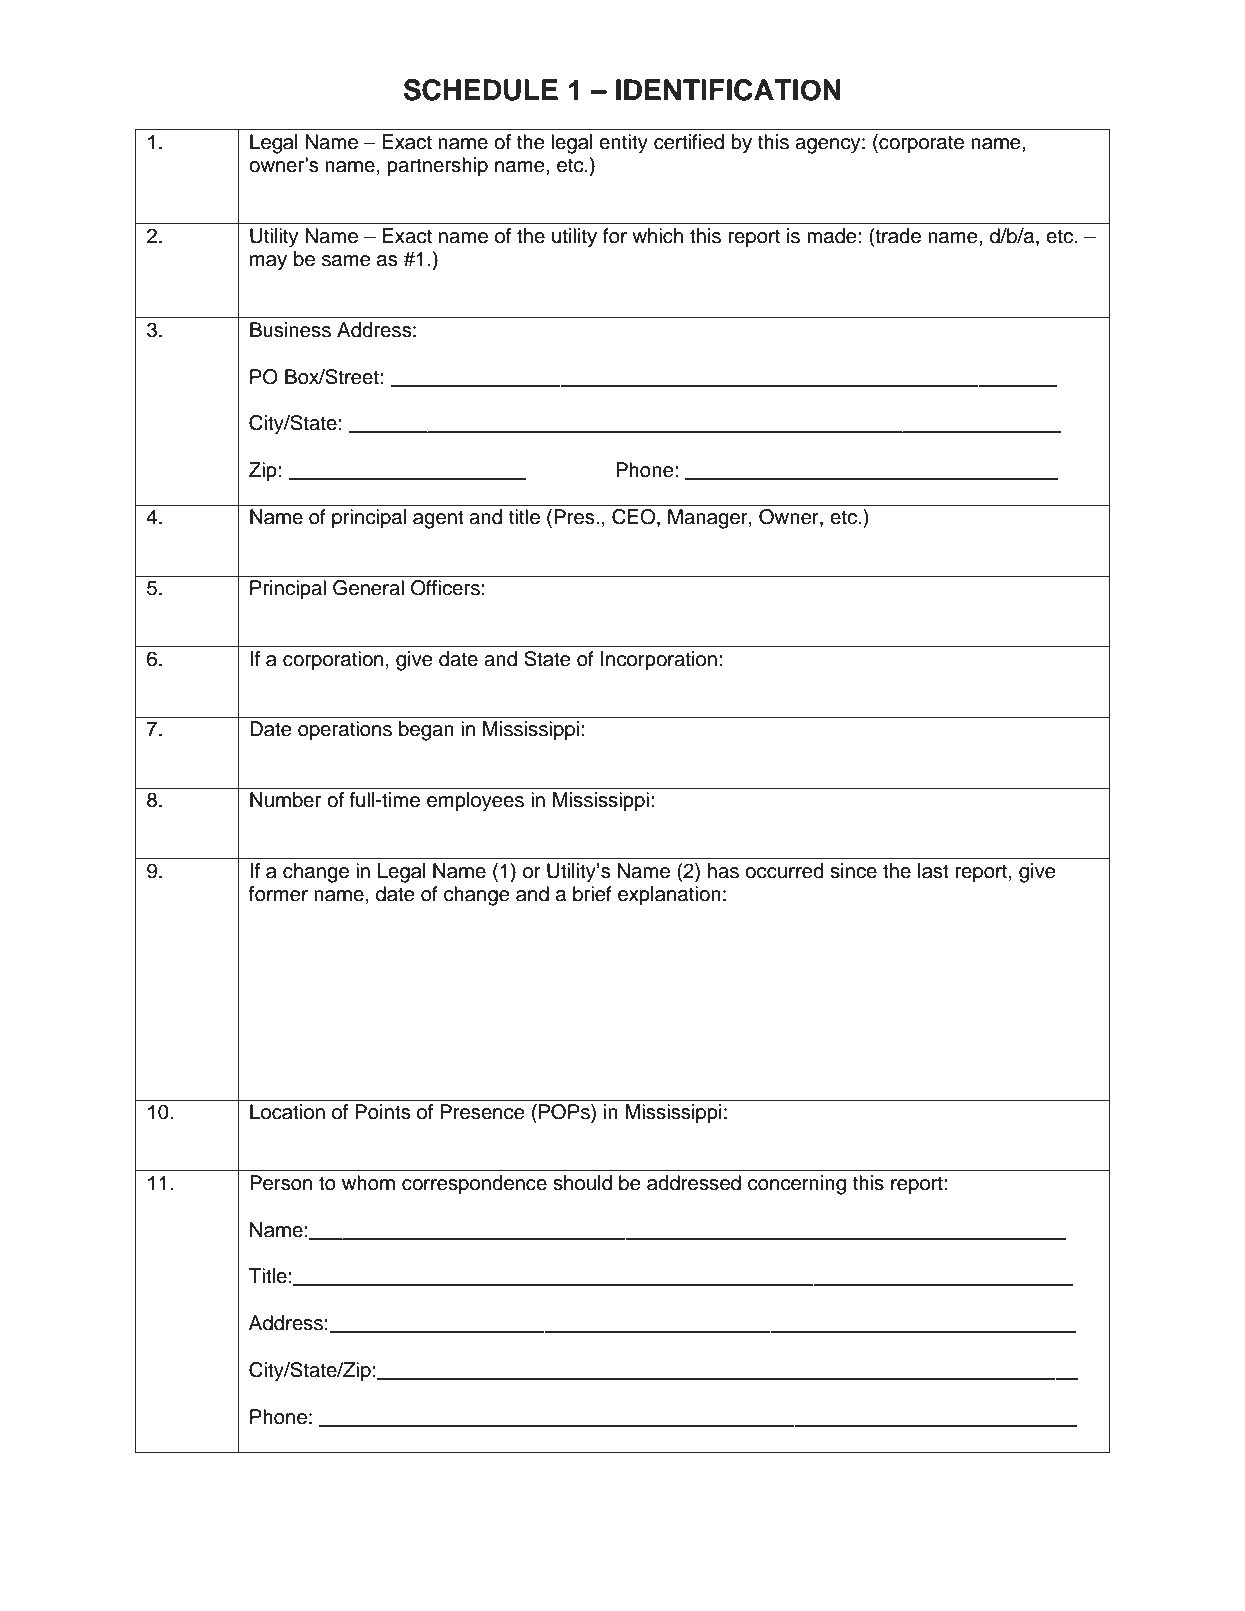 This screenshot has width=1245, height=1611. I want to click on whom, so click(368, 1183).
